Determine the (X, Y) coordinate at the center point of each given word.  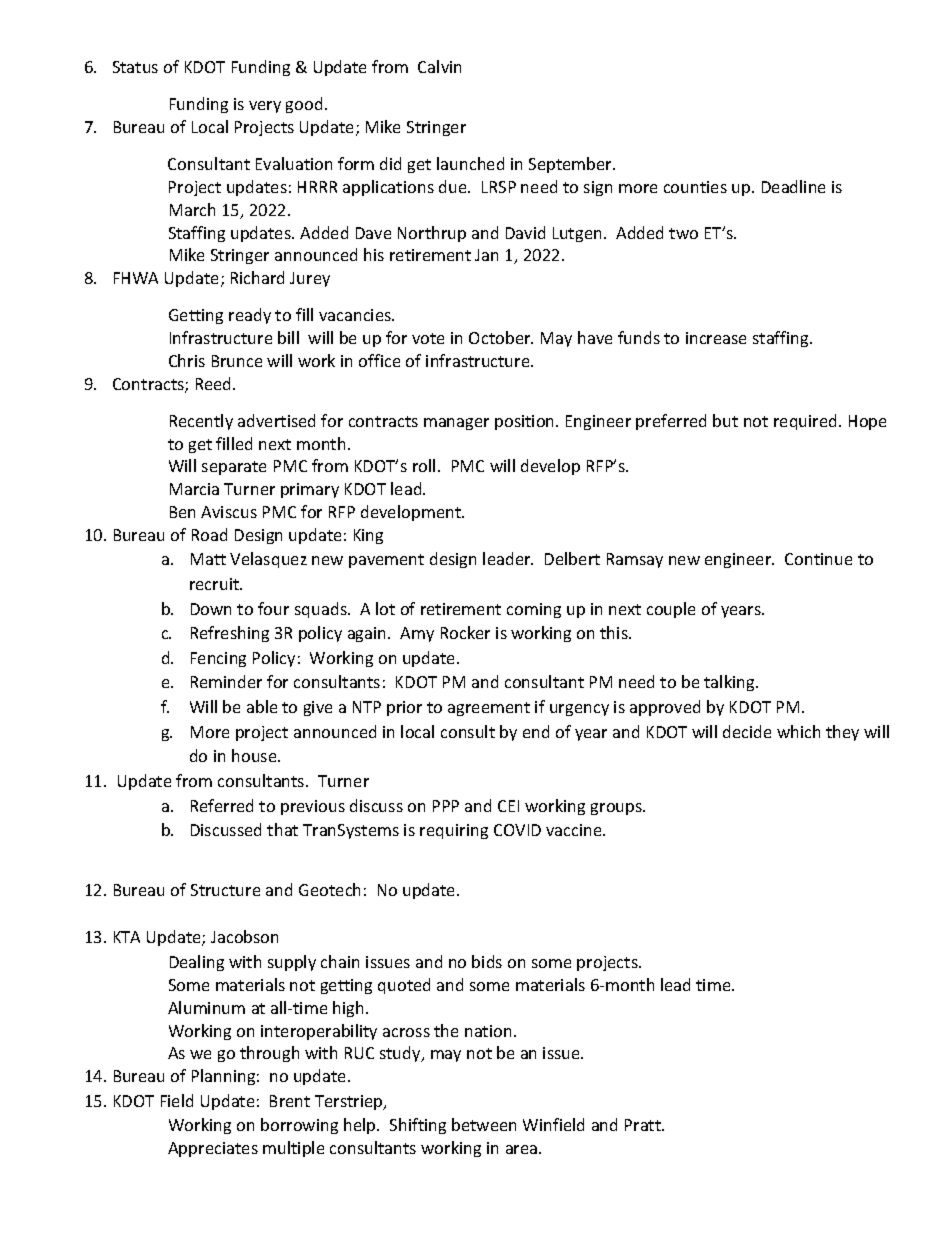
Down (211, 609)
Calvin (439, 66)
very (265, 107)
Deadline (793, 186)
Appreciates (213, 1149)
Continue (818, 559)
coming (534, 610)
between (484, 1124)
